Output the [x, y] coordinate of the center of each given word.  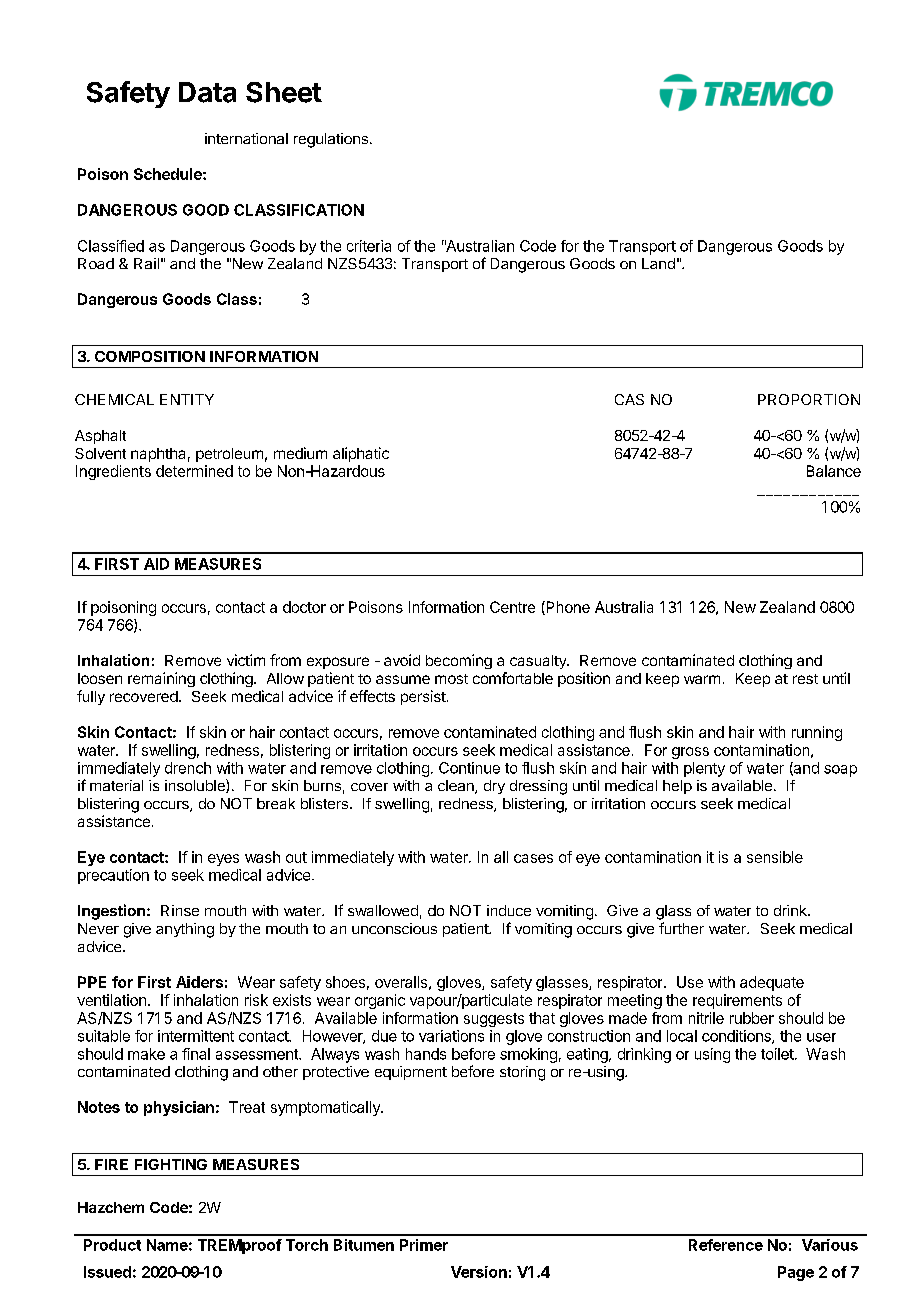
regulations [331, 140]
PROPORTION [809, 399]
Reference [726, 1245]
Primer [424, 1245]
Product [112, 1245]
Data [207, 92]
